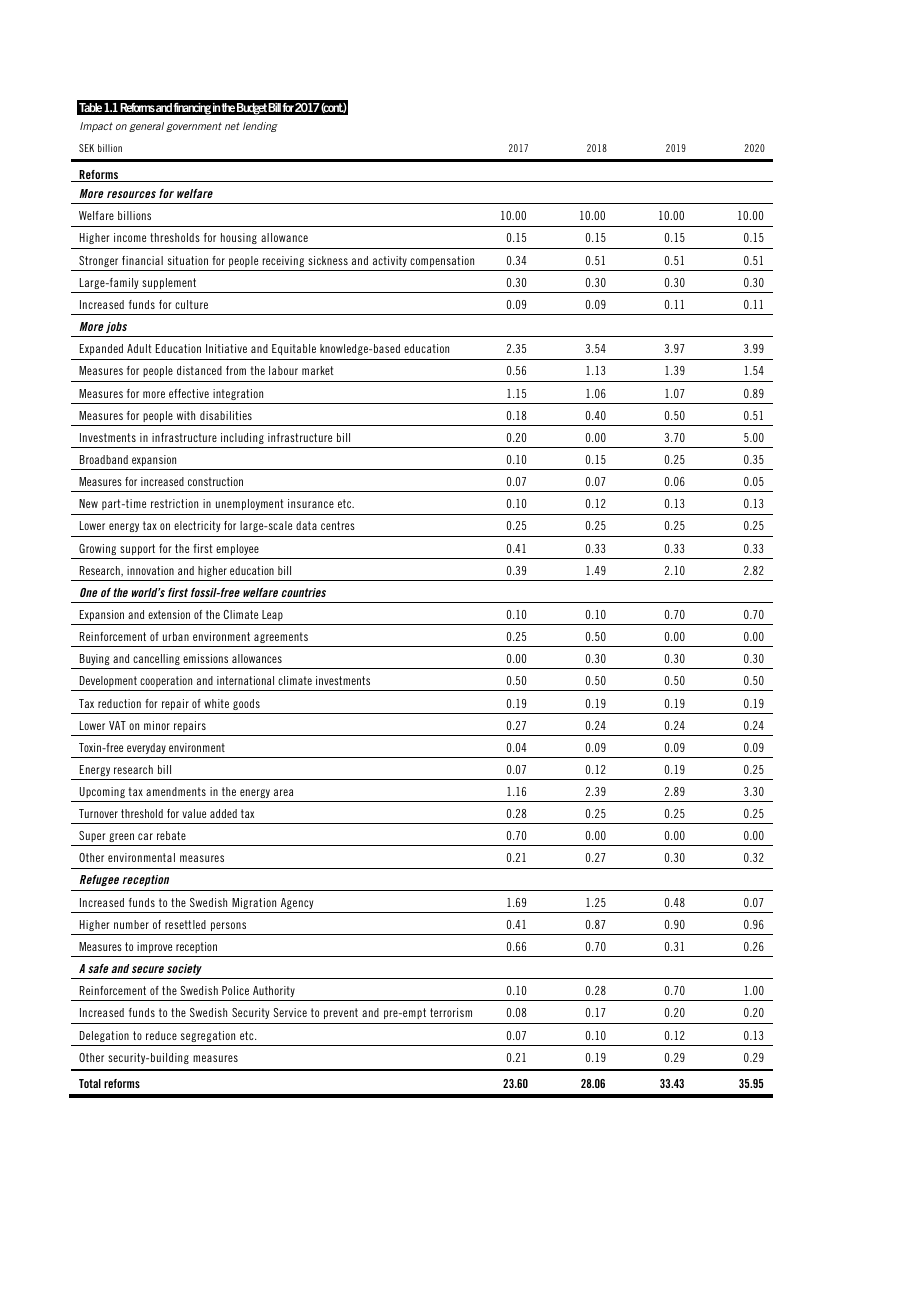  Describe the element at coordinates (104, 459) in the page. I see `Broadband` at that location.
